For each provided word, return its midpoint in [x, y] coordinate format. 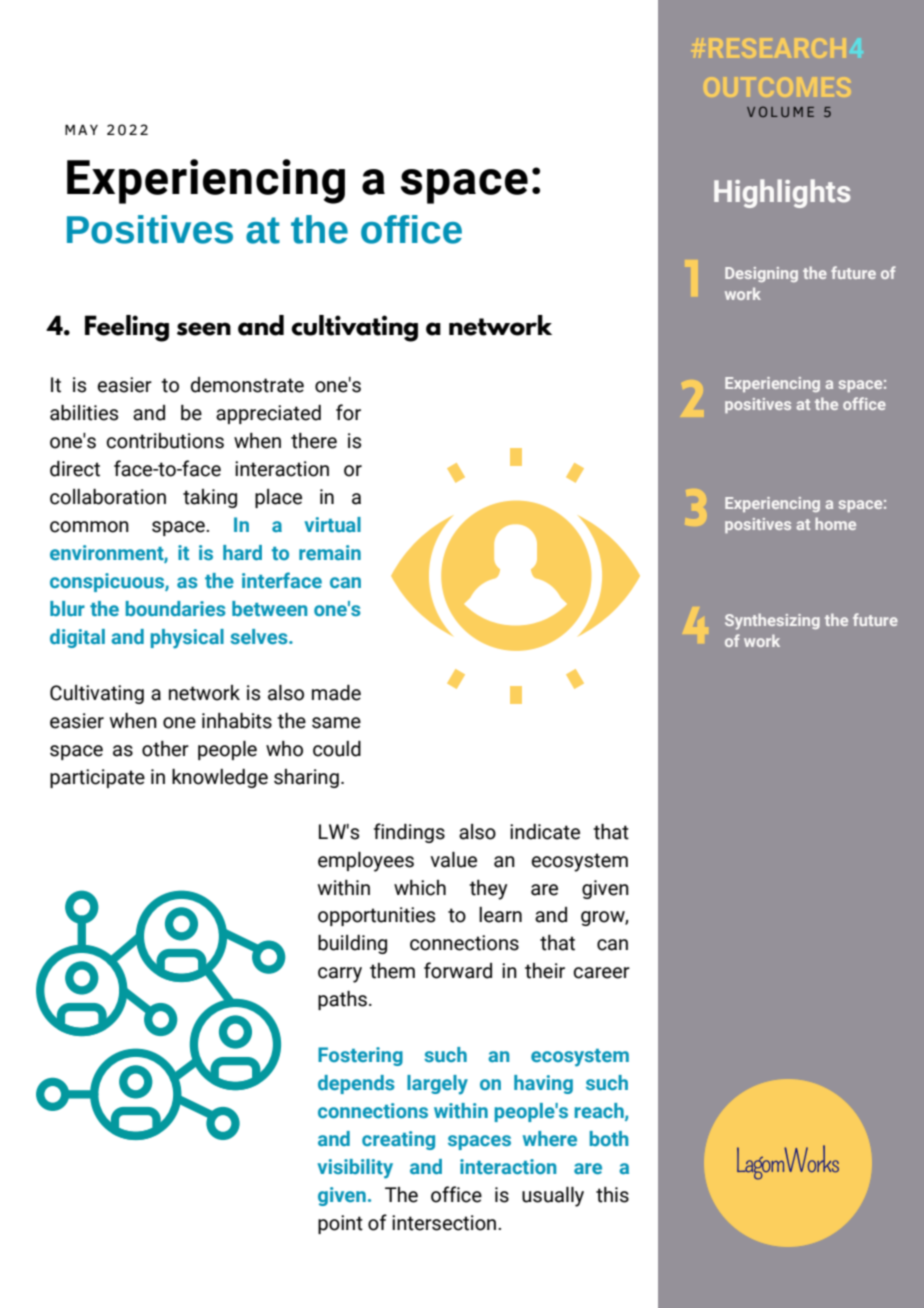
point [340, 1224]
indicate [545, 832]
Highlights [782, 193]
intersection [445, 1223]
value [453, 860]
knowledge [220, 778]
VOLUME [780, 111]
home [835, 523]
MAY [81, 130]
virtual [332, 524]
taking [210, 498]
